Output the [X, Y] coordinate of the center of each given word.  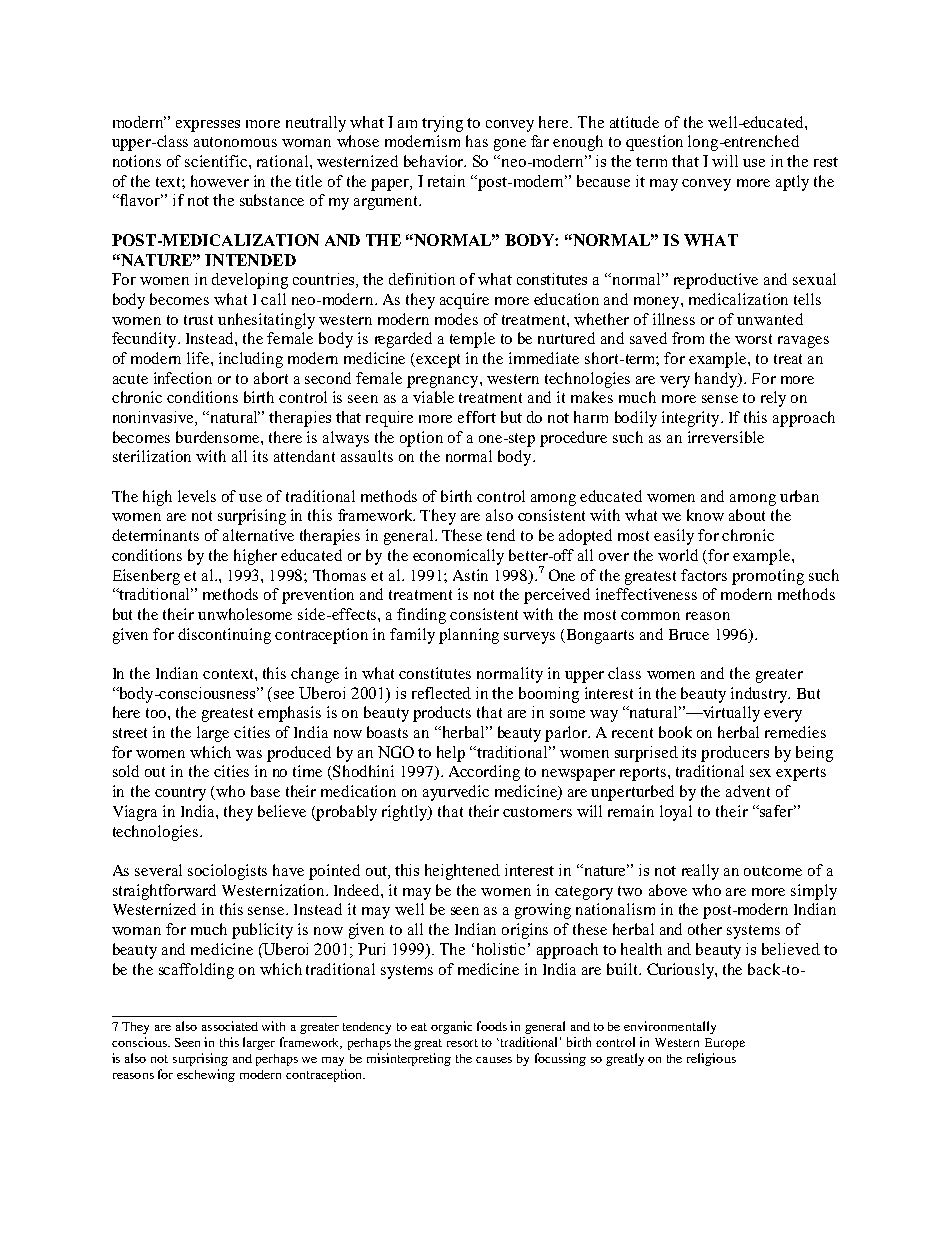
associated [230, 1026]
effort [477, 417]
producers [735, 754]
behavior [435, 161]
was [249, 754]
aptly [792, 183]
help [451, 754]
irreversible [726, 437]
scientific [217, 161]
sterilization [152, 456]
